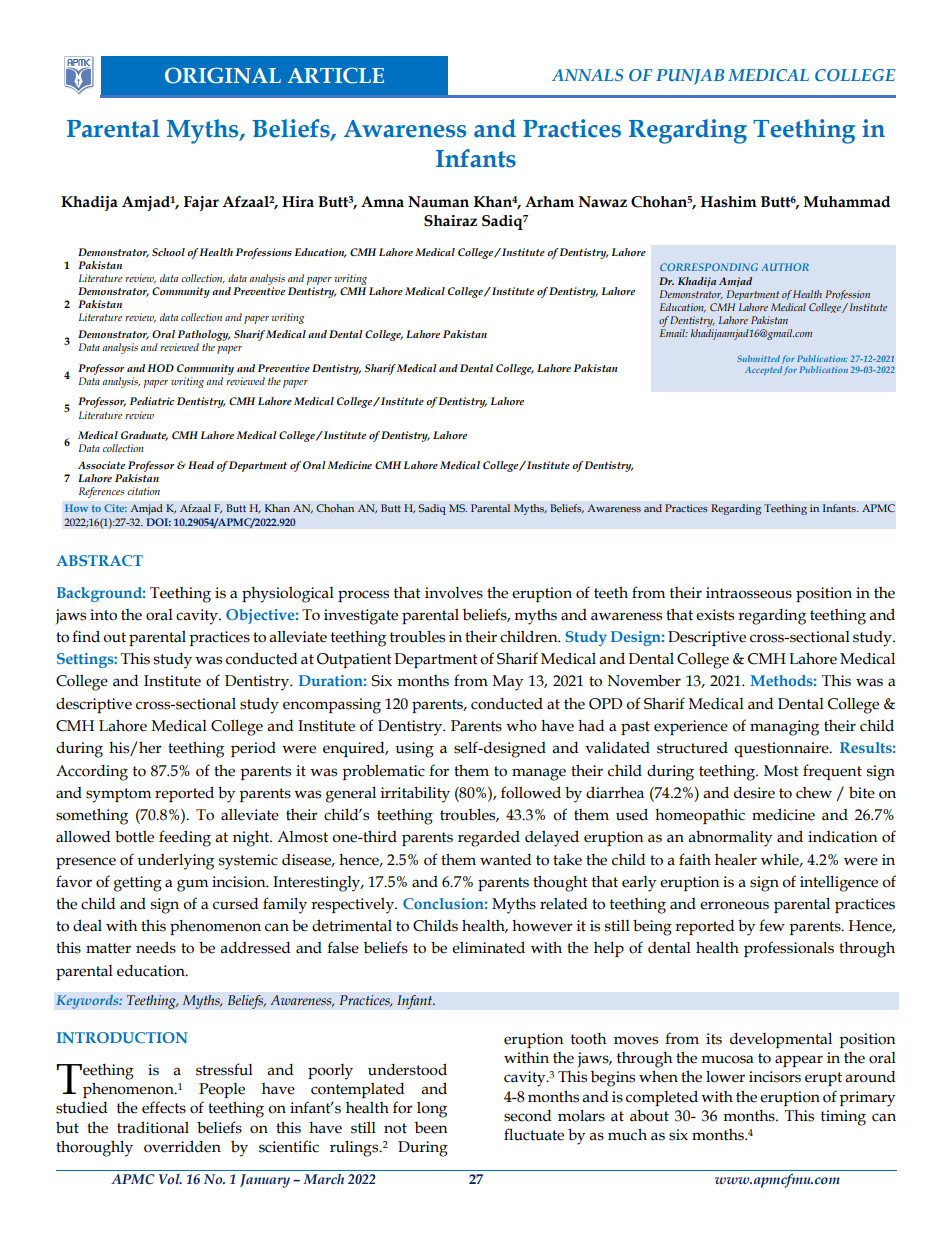 The width and height of the page is (952, 1233). I want to click on period, so click(253, 749).
